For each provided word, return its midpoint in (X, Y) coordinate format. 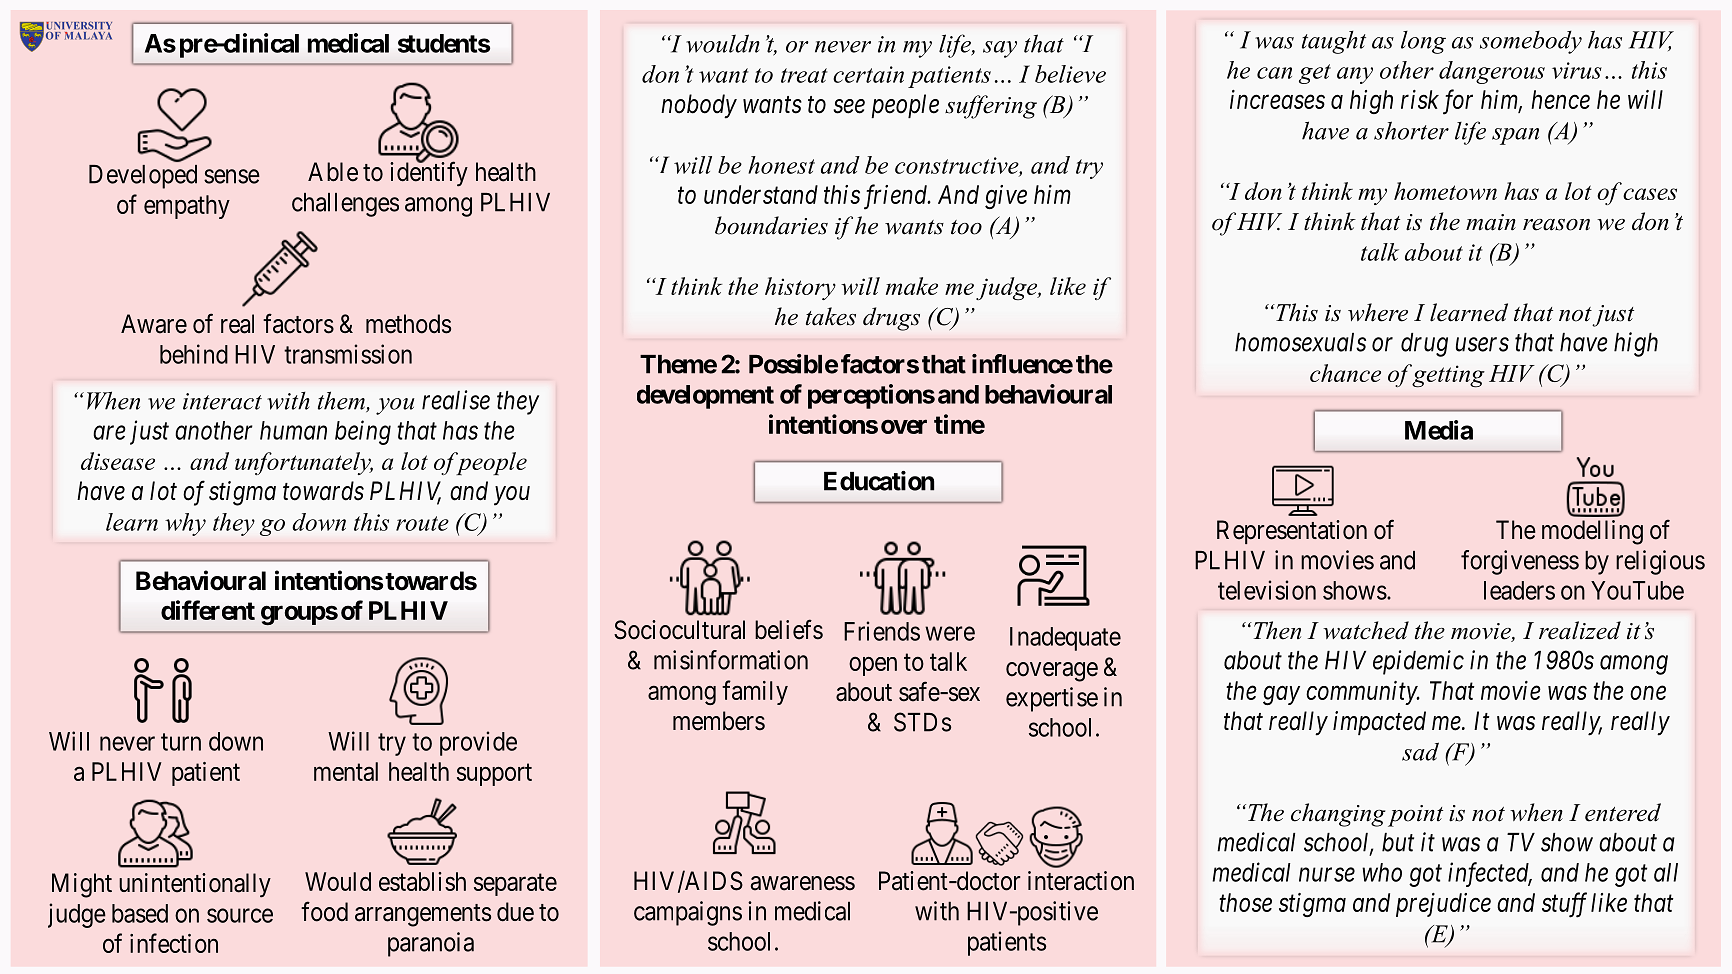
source (240, 915)
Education (879, 481)
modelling (1592, 532)
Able (333, 172)
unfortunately (304, 463)
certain (868, 74)
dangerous (1492, 72)
